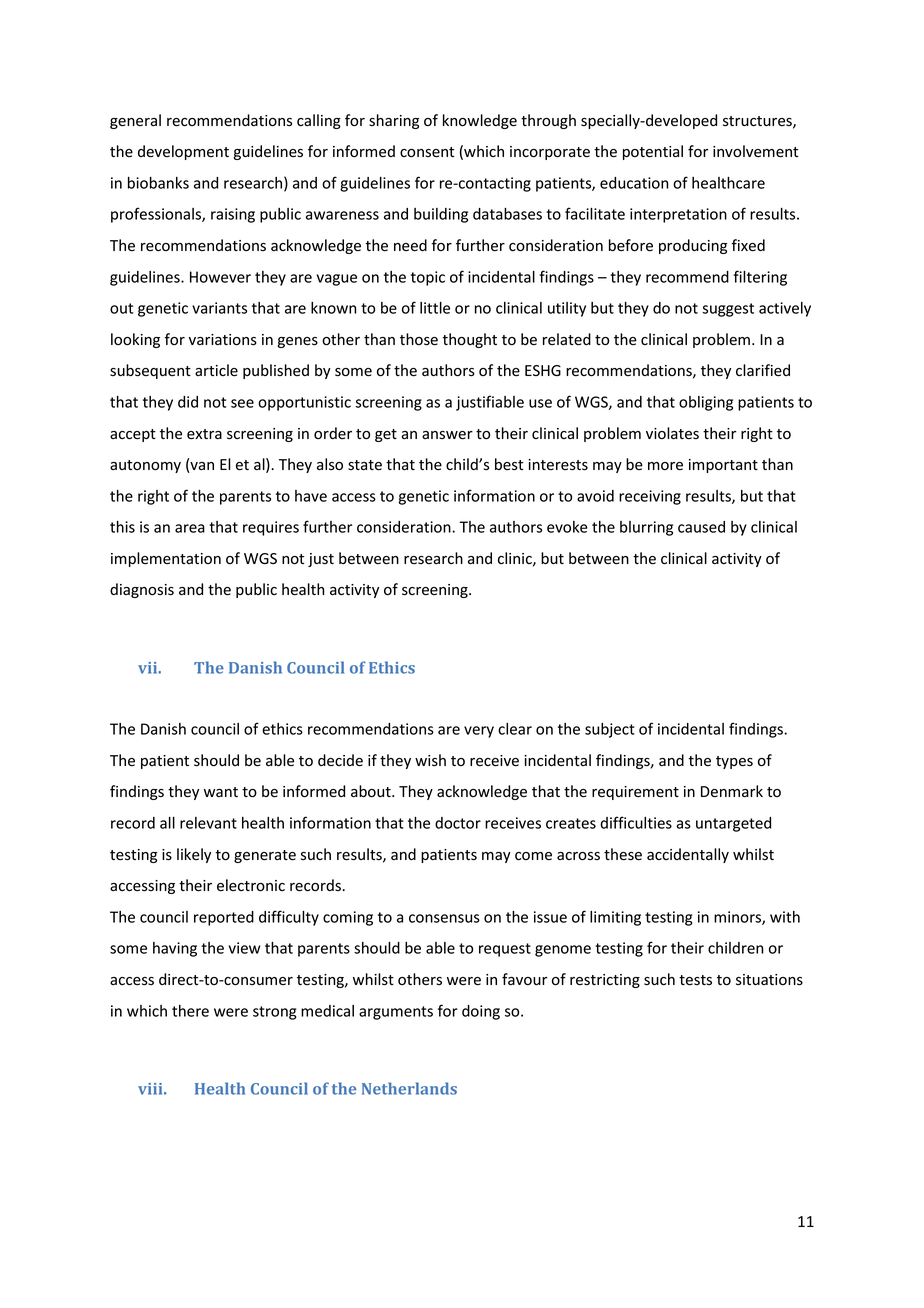 This page has height=1308, width=924. Describe the element at coordinates (183, 152) in the page. I see `development` at that location.
